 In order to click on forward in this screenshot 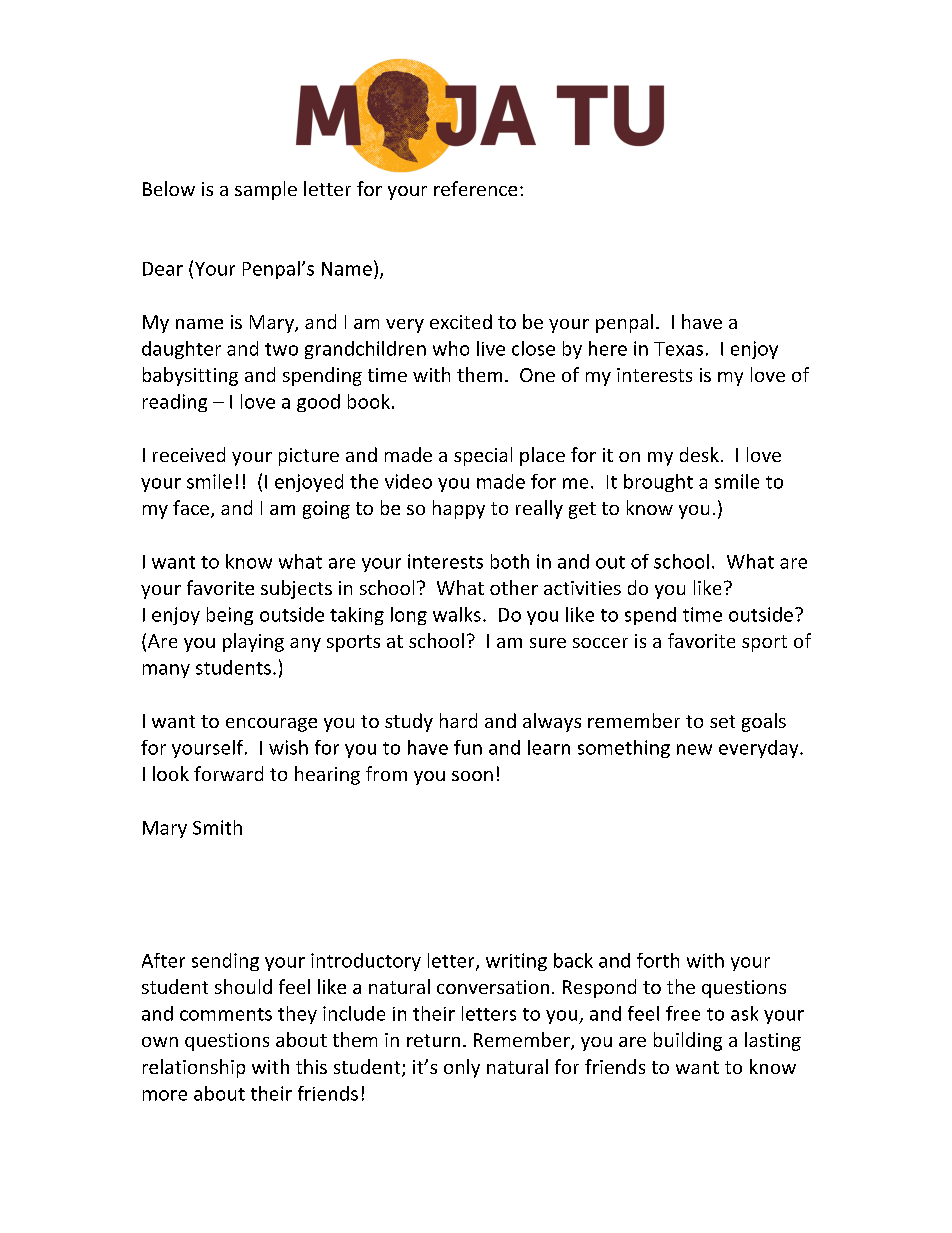, I will do `click(228, 773)`.
